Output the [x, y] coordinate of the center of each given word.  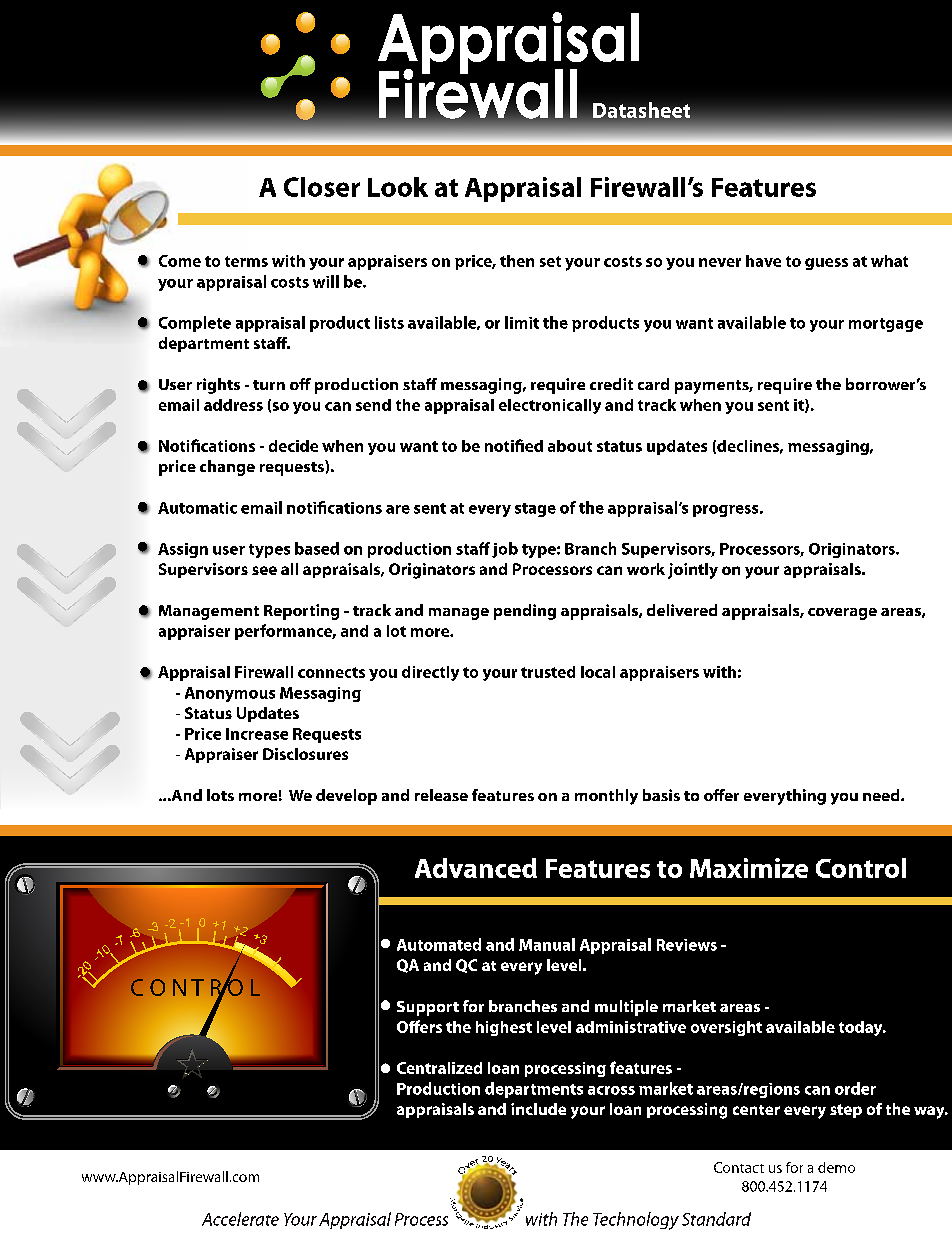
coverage [842, 614]
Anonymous [230, 694]
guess [826, 264]
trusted [548, 672]
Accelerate [240, 1219]
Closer [322, 187]
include [538, 1109]
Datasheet [641, 110]
